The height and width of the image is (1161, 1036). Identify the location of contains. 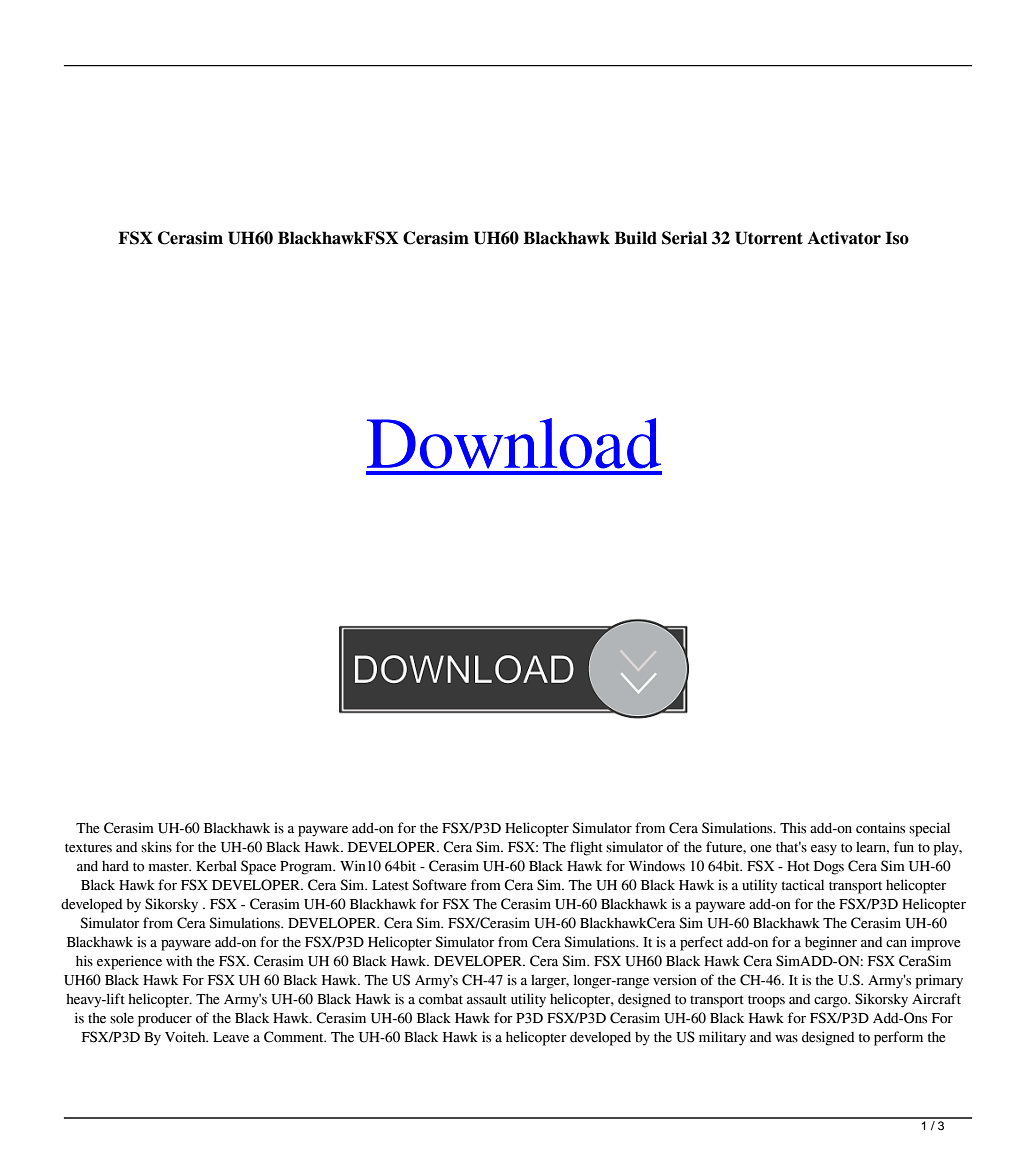
(880, 828).
